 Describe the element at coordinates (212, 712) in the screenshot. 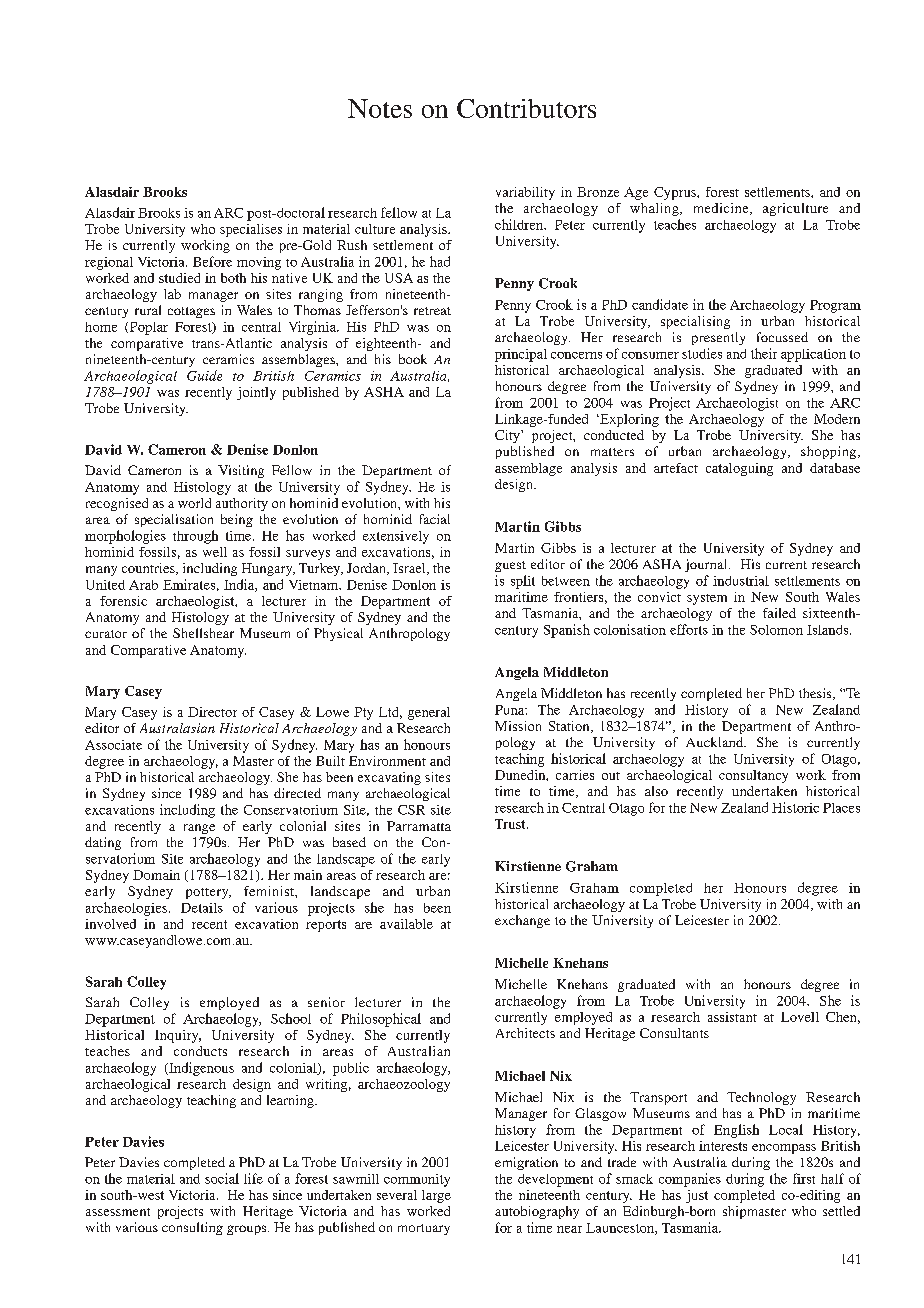

I see `Director` at that location.
